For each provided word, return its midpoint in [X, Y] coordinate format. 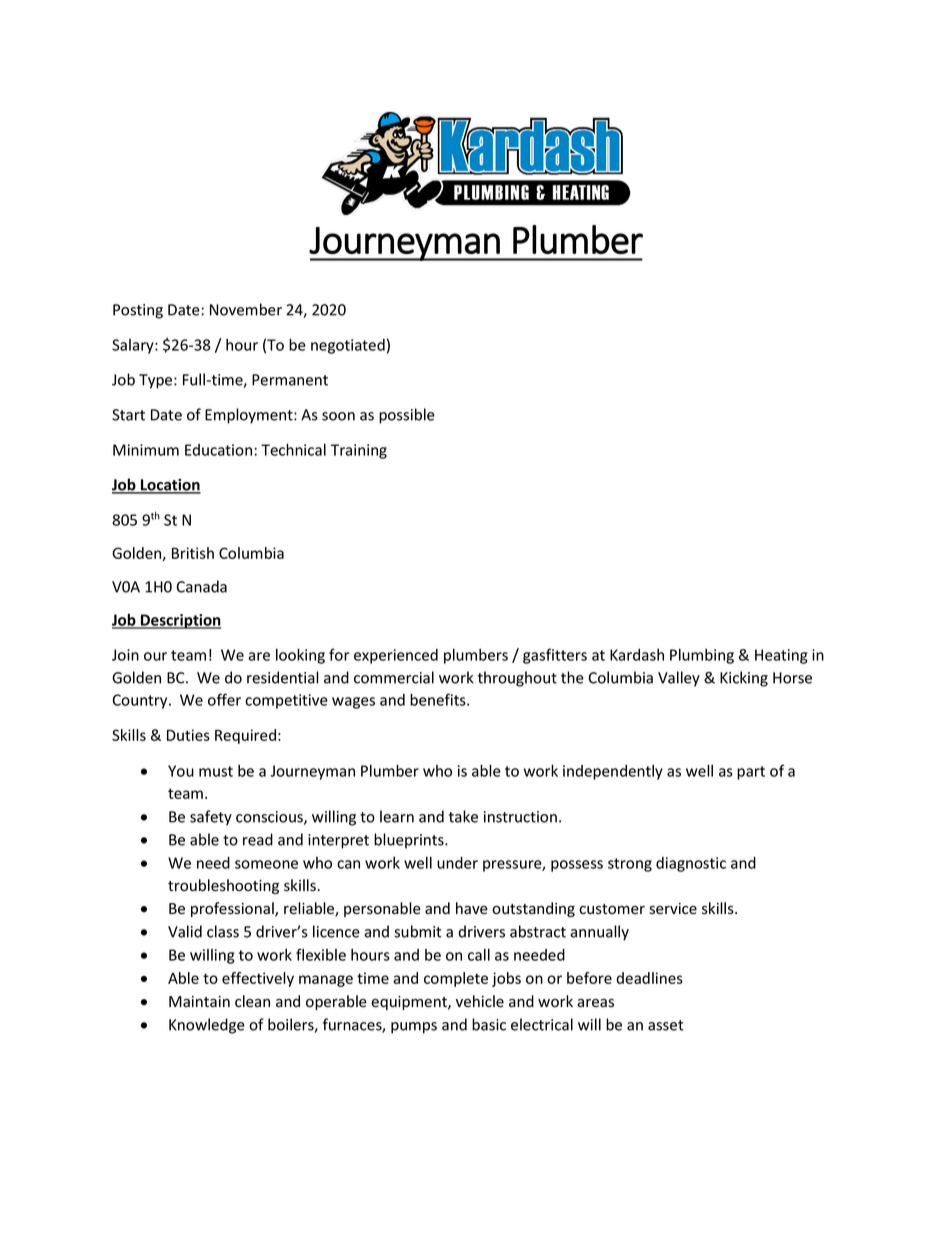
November [246, 309]
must [216, 771]
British [193, 553]
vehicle [480, 1001]
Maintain [199, 1001]
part [751, 773]
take [463, 816]
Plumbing [702, 656]
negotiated [348, 346]
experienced [396, 656]
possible [407, 416]
